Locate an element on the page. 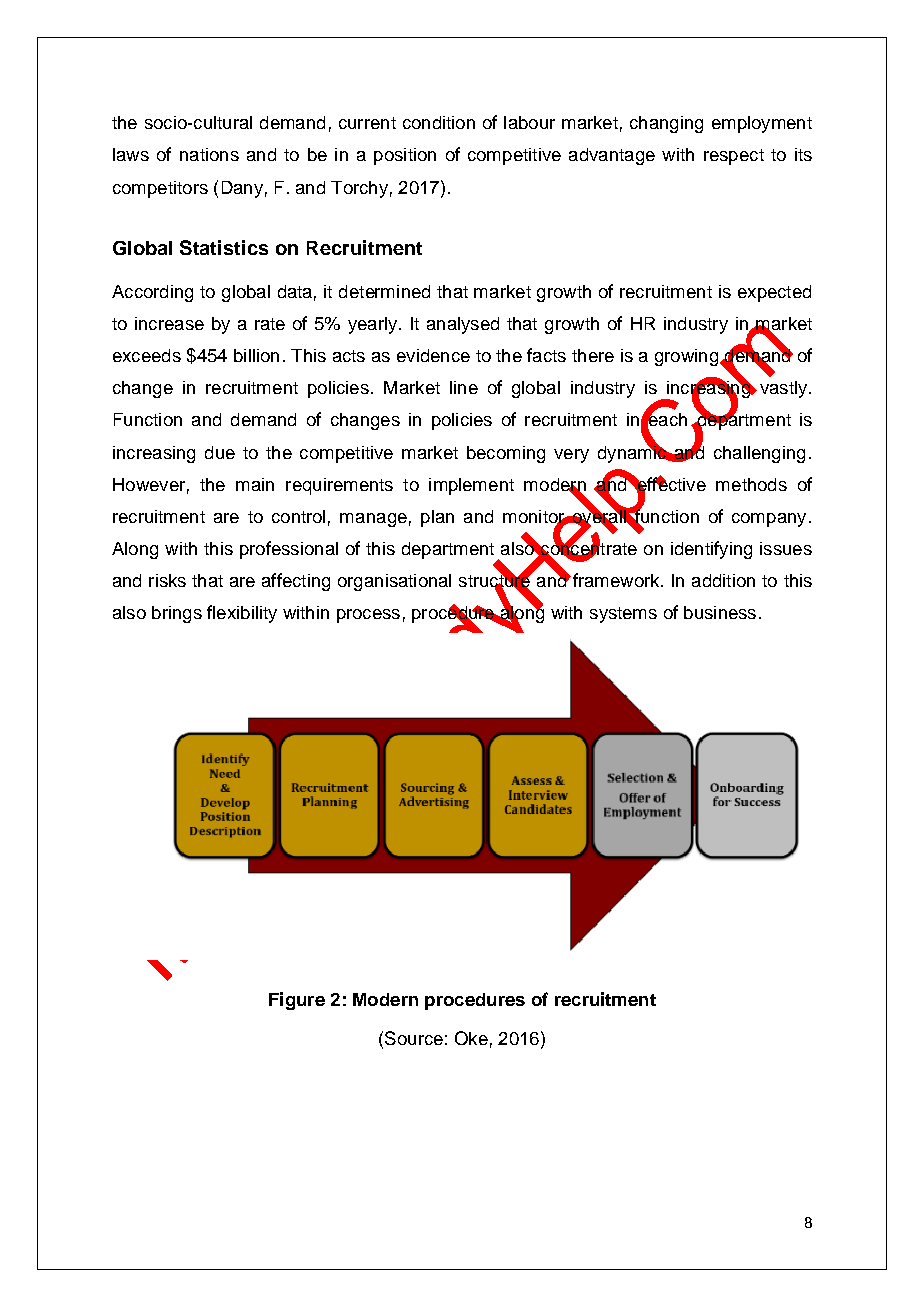 Image resolution: width=924 pixels, height=1307 pixels. condition is located at coordinates (439, 122).
